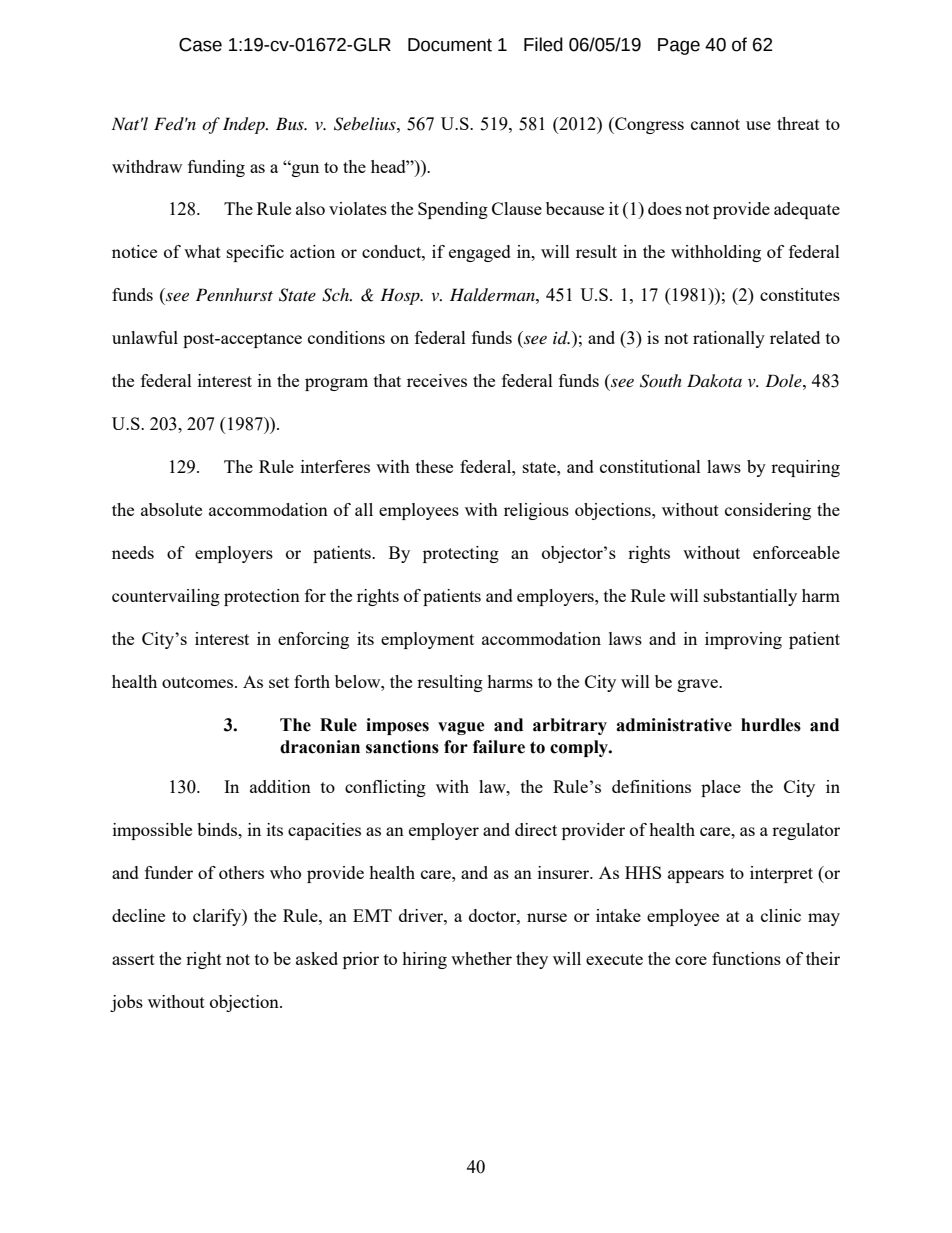 The image size is (952, 1233). What do you see at coordinates (450, 45) in the screenshot?
I see `Document` at bounding box center [450, 45].
